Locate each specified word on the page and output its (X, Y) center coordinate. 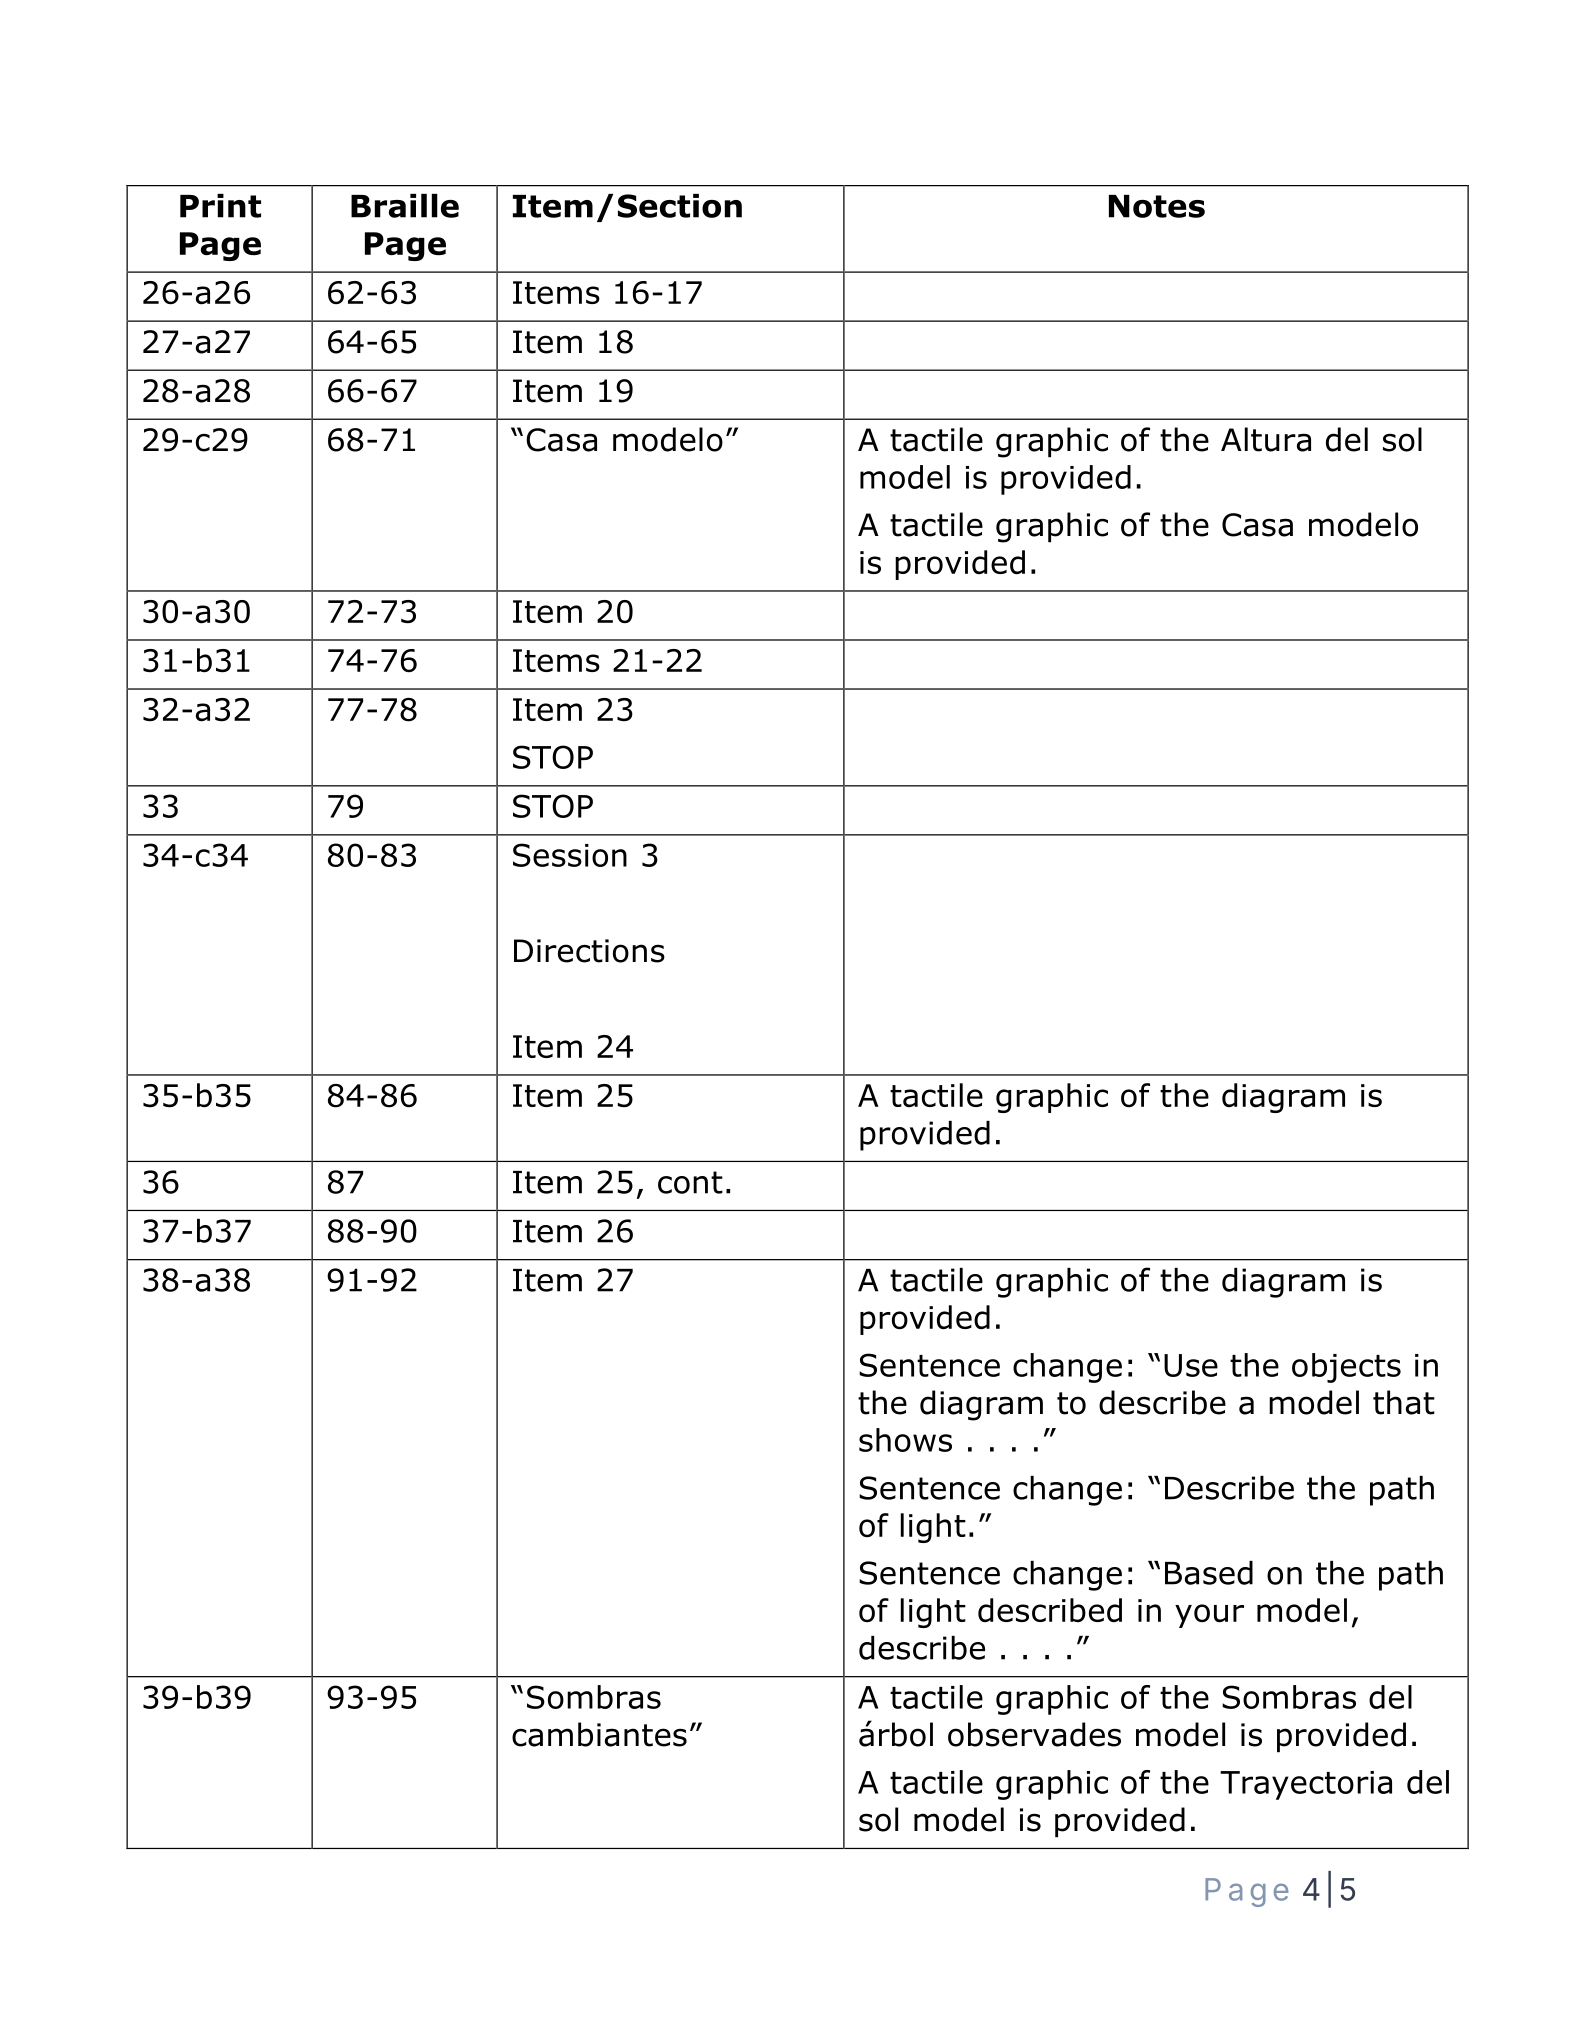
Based (1209, 1573)
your (1209, 1616)
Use (1191, 1365)
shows (905, 1440)
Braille (405, 206)
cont (690, 1182)
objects (1346, 1368)
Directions (589, 951)
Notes (1157, 206)
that (1404, 1402)
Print (220, 206)
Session (570, 855)
